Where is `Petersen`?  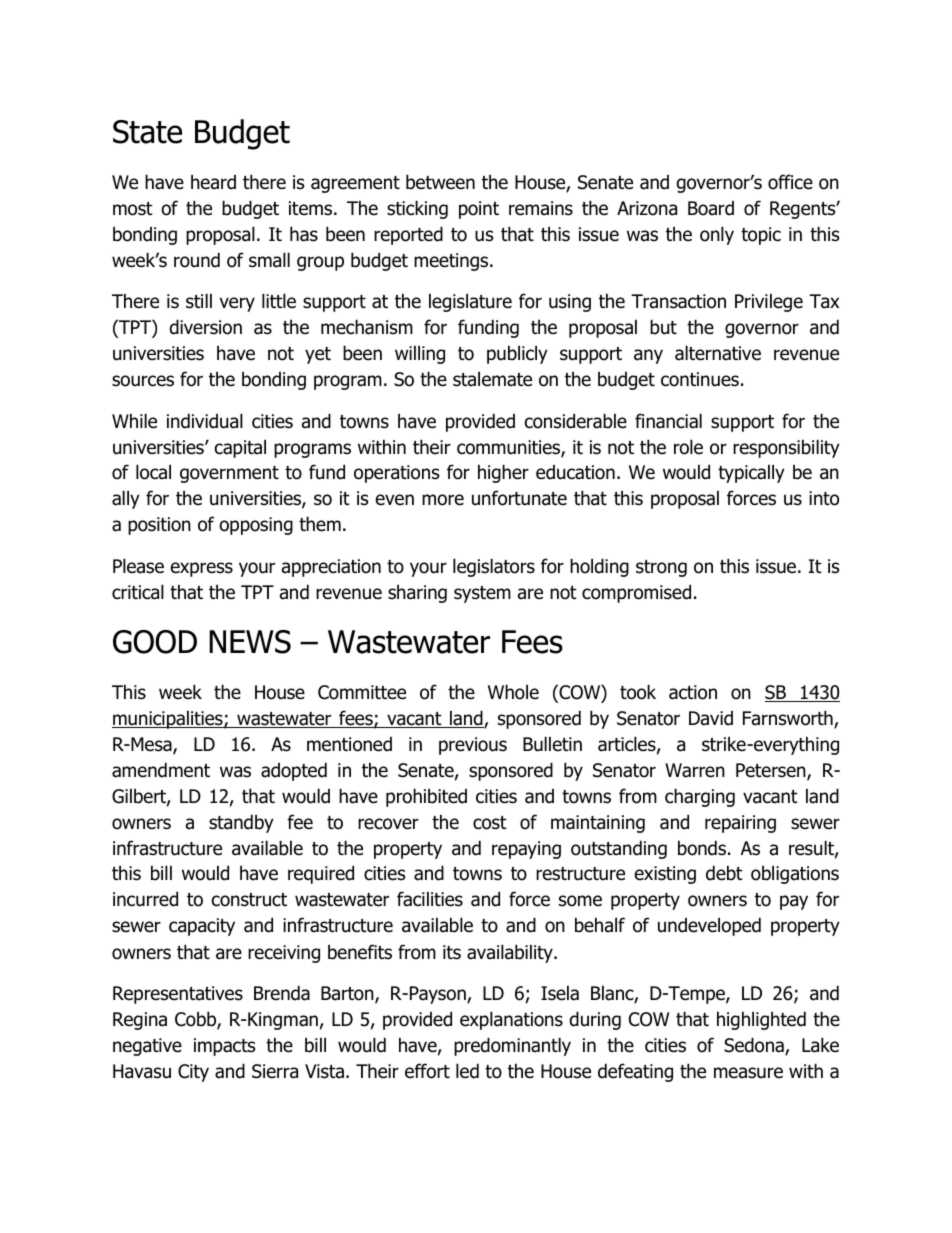
Petersen is located at coordinates (772, 771).
